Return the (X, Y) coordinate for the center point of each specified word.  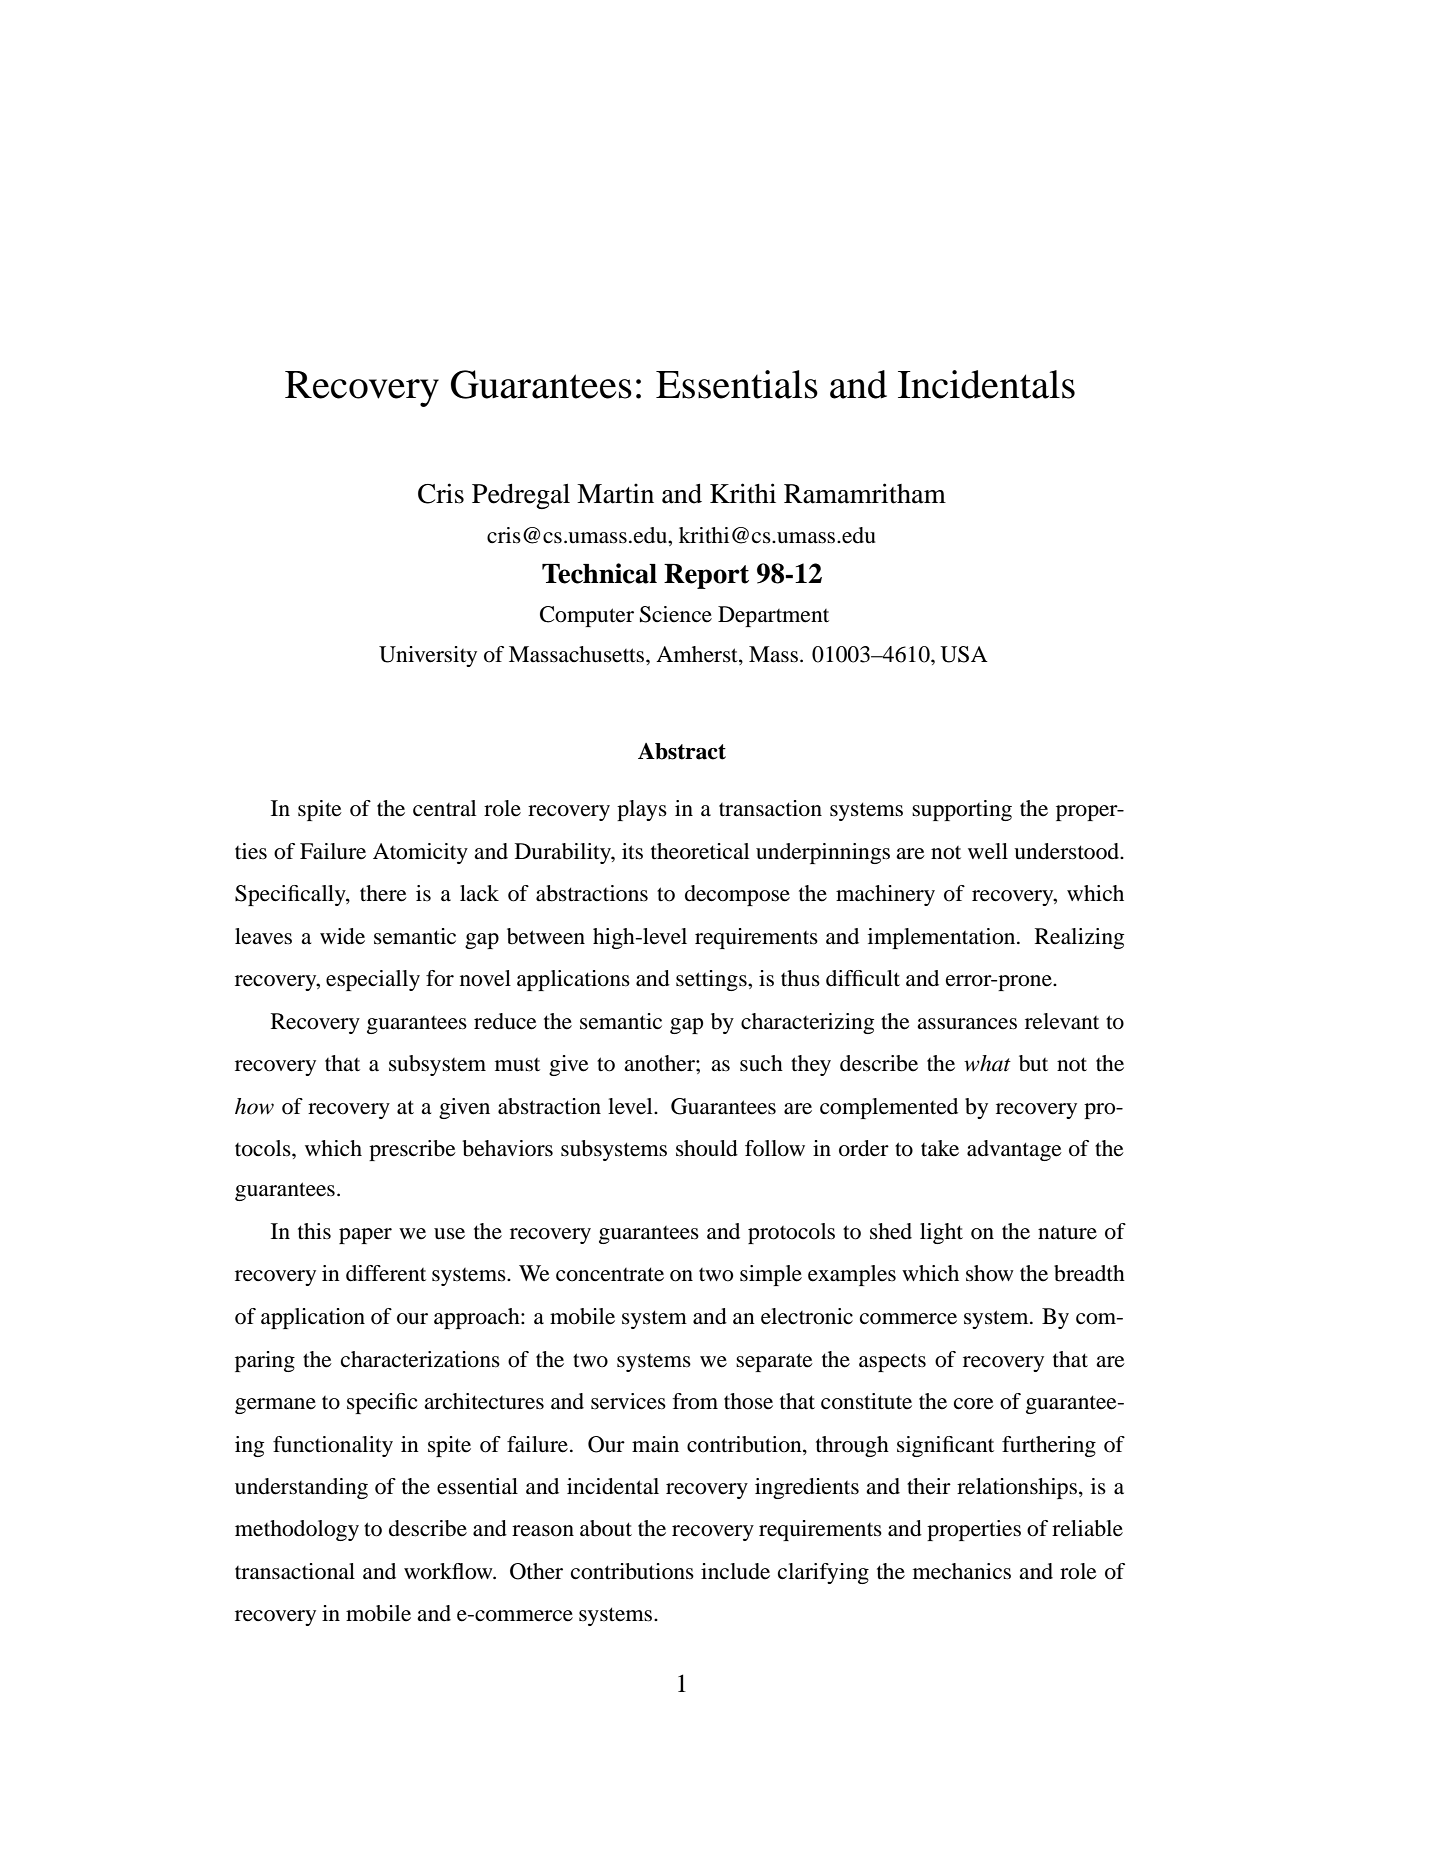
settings (712, 980)
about (606, 1528)
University (428, 656)
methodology (297, 1530)
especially (373, 980)
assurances (967, 1024)
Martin (615, 493)
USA (964, 654)
